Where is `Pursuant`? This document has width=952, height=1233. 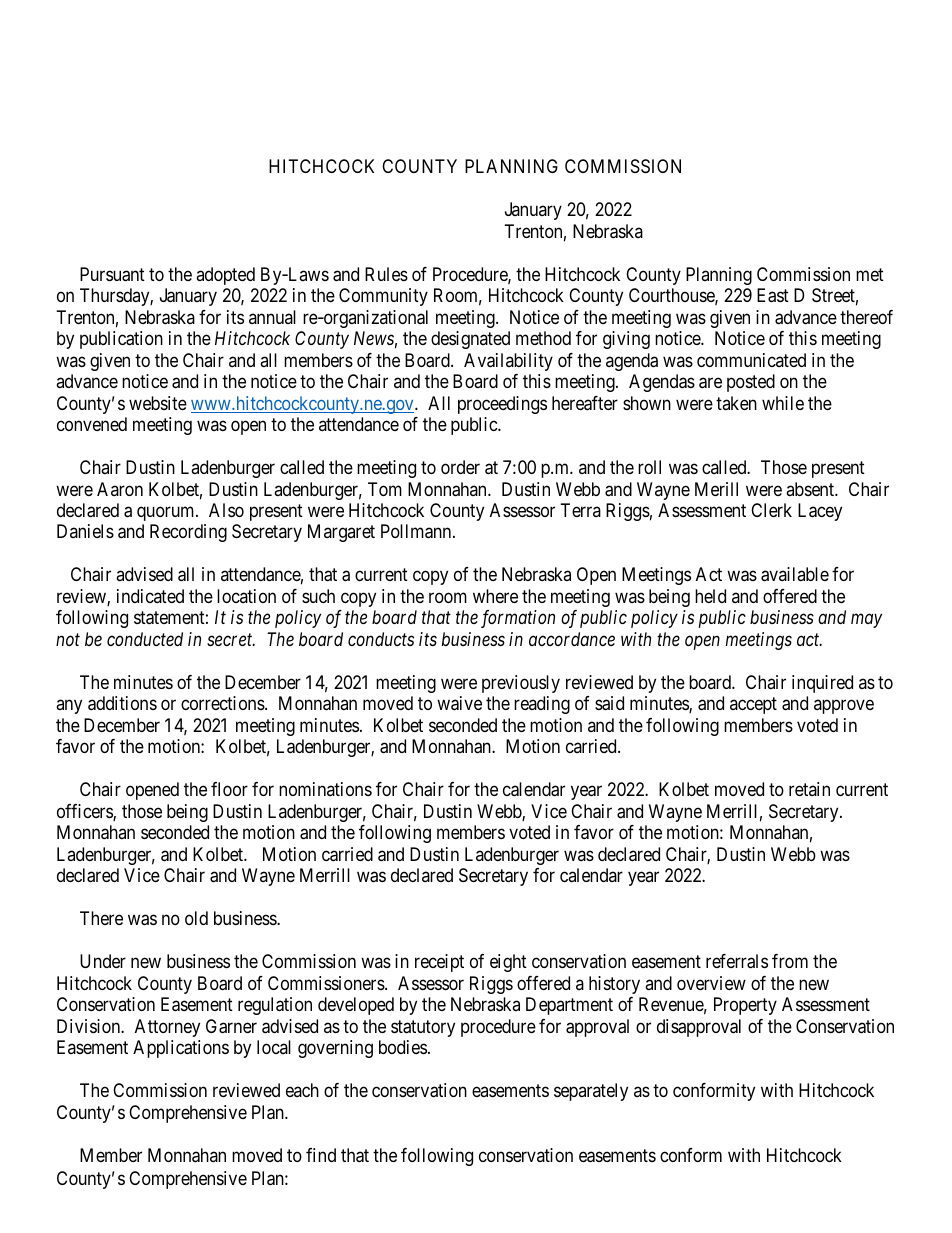 Pursuant is located at coordinates (112, 274).
